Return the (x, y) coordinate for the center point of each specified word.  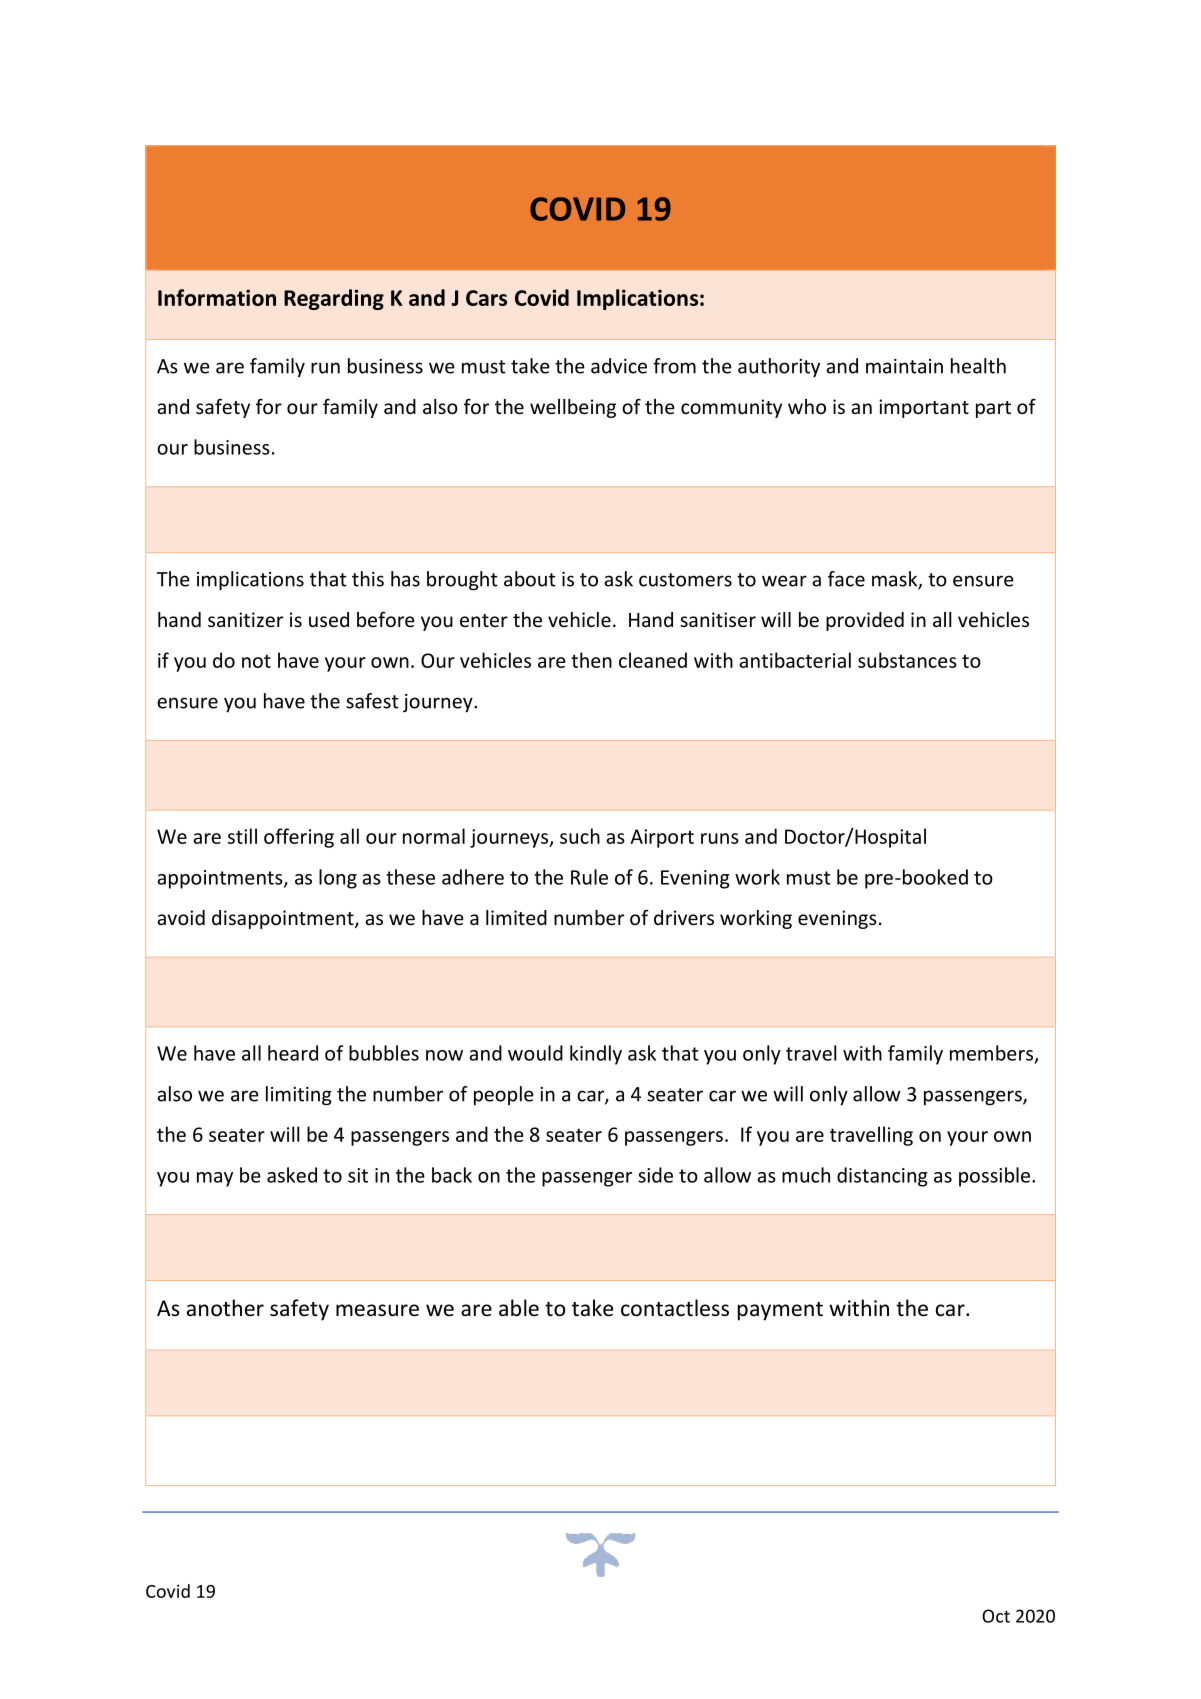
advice (619, 366)
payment (780, 1311)
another (225, 1308)
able (519, 1308)
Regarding (334, 299)
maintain (904, 366)
